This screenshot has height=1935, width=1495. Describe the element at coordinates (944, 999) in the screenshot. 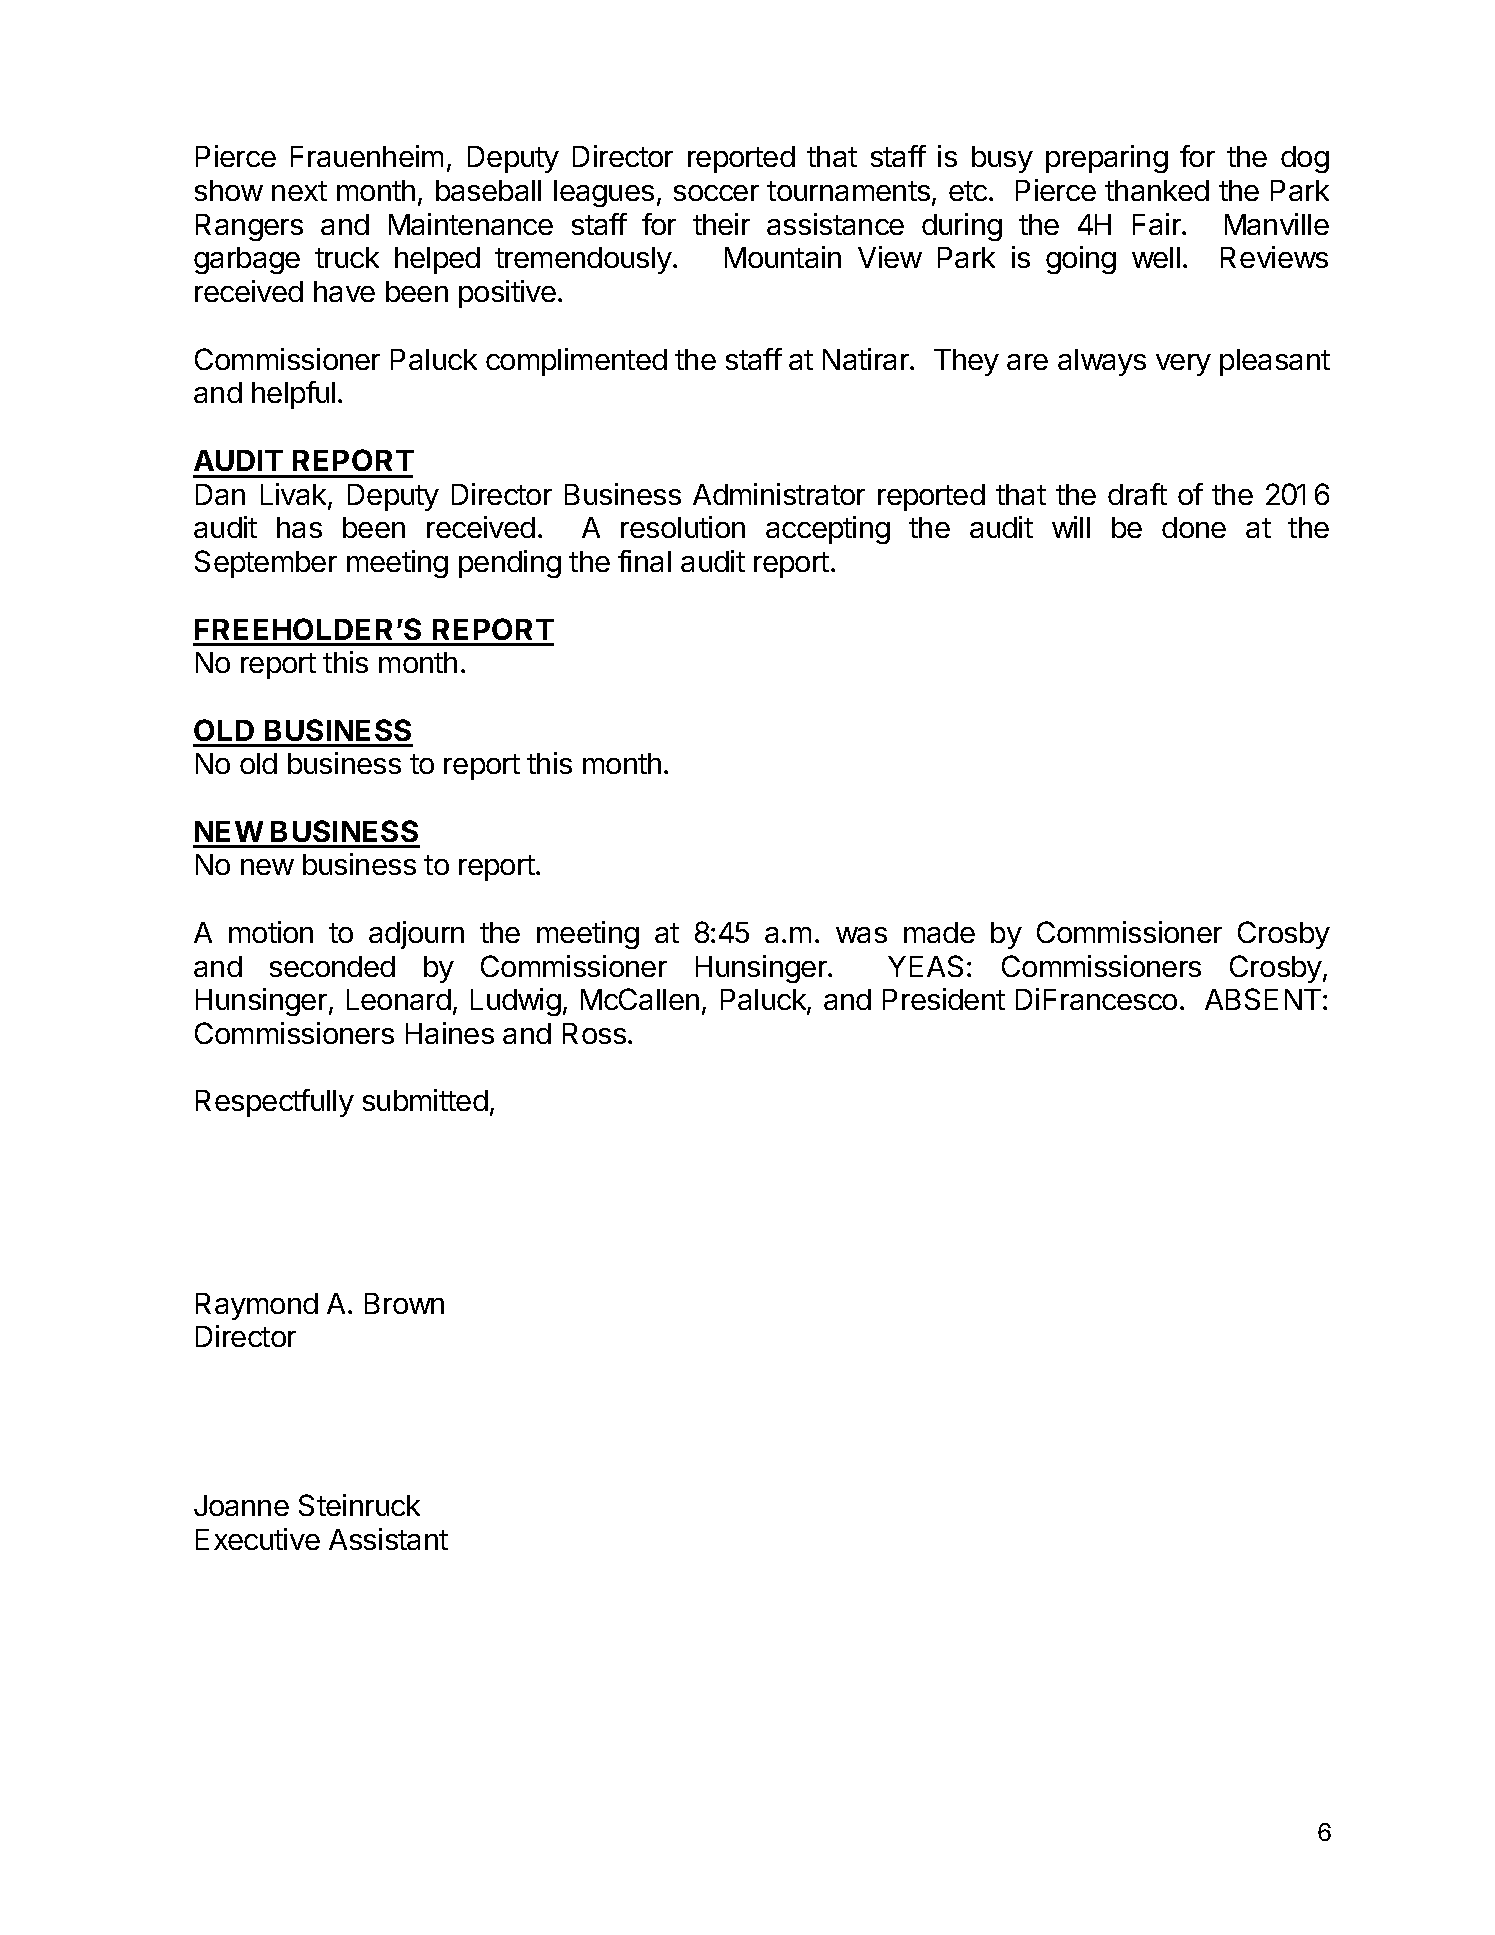

I see `President` at that location.
